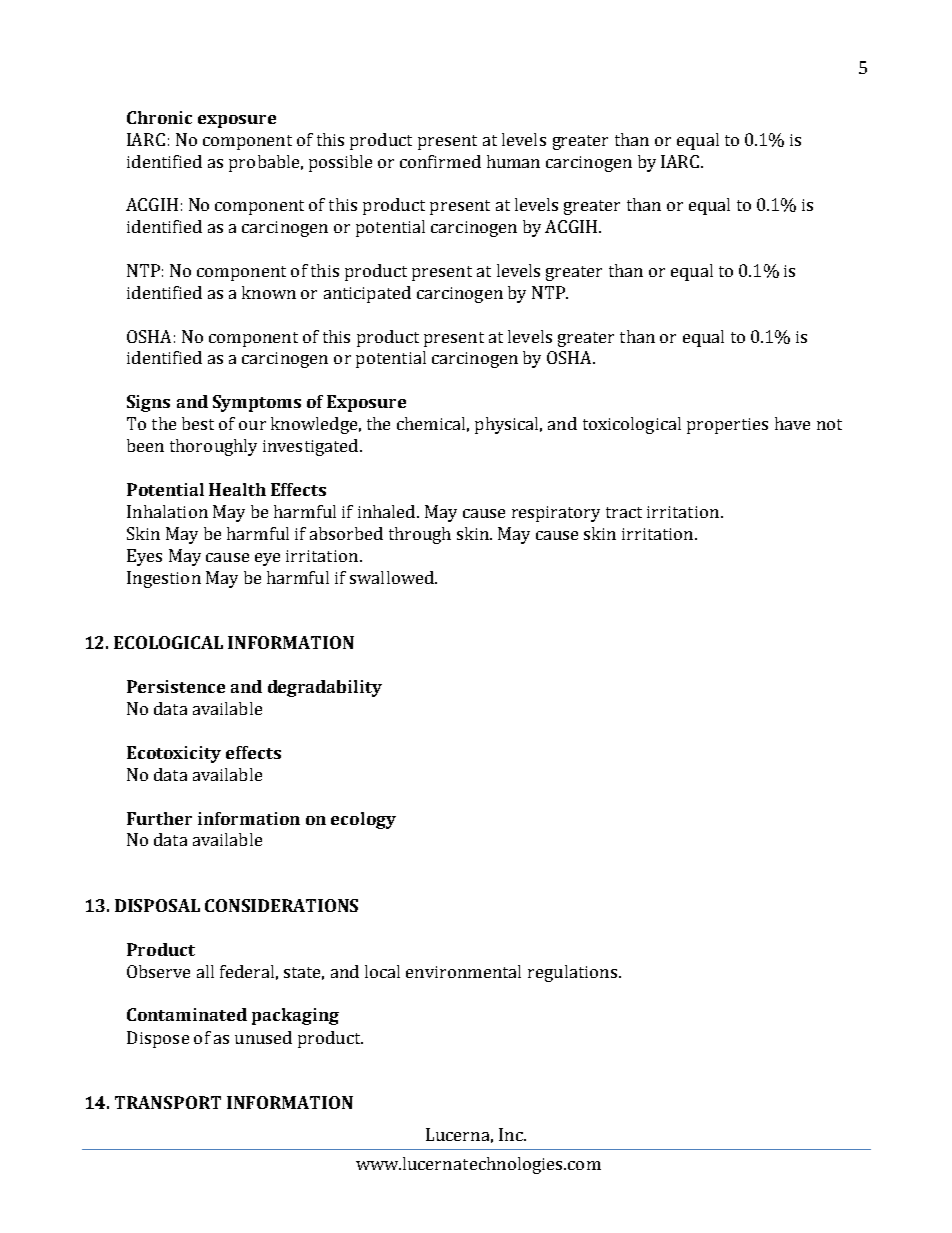 The width and height of the screenshot is (952, 1233). I want to click on Persistence, so click(176, 686).
